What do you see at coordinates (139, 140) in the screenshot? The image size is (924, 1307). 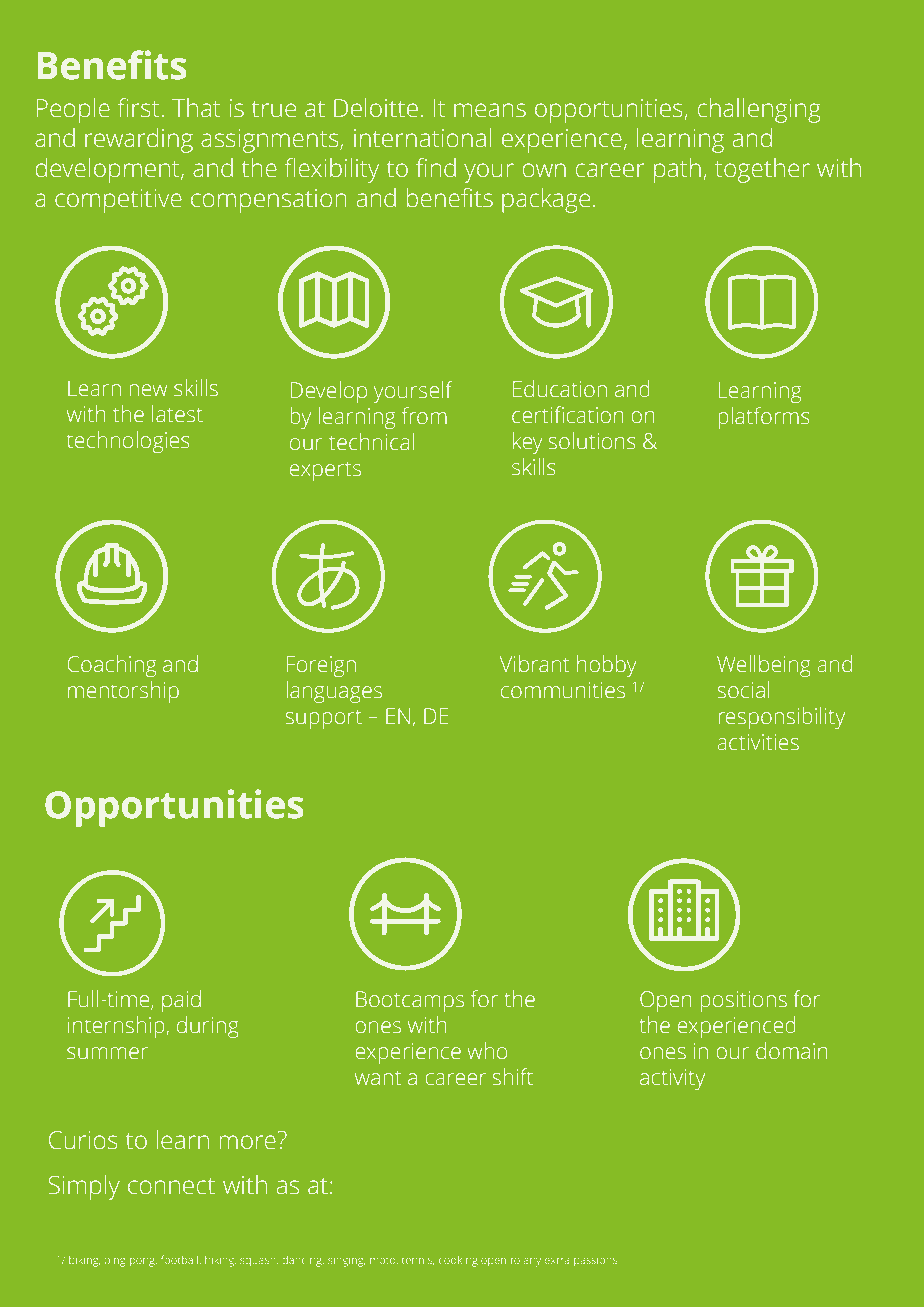 I see `rewarding` at bounding box center [139, 140].
